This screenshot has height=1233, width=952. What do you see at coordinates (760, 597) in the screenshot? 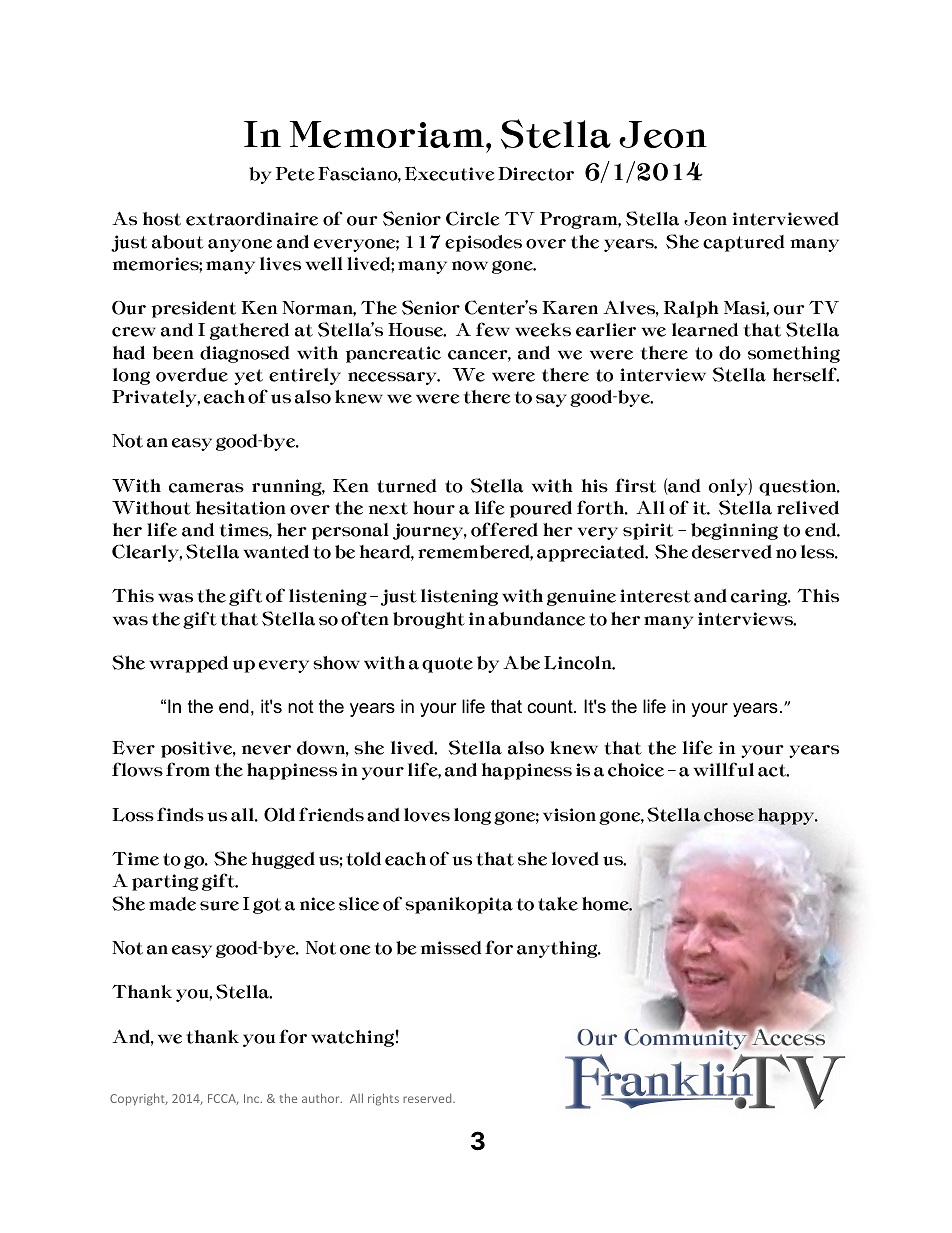
I see `caring` at bounding box center [760, 597].
